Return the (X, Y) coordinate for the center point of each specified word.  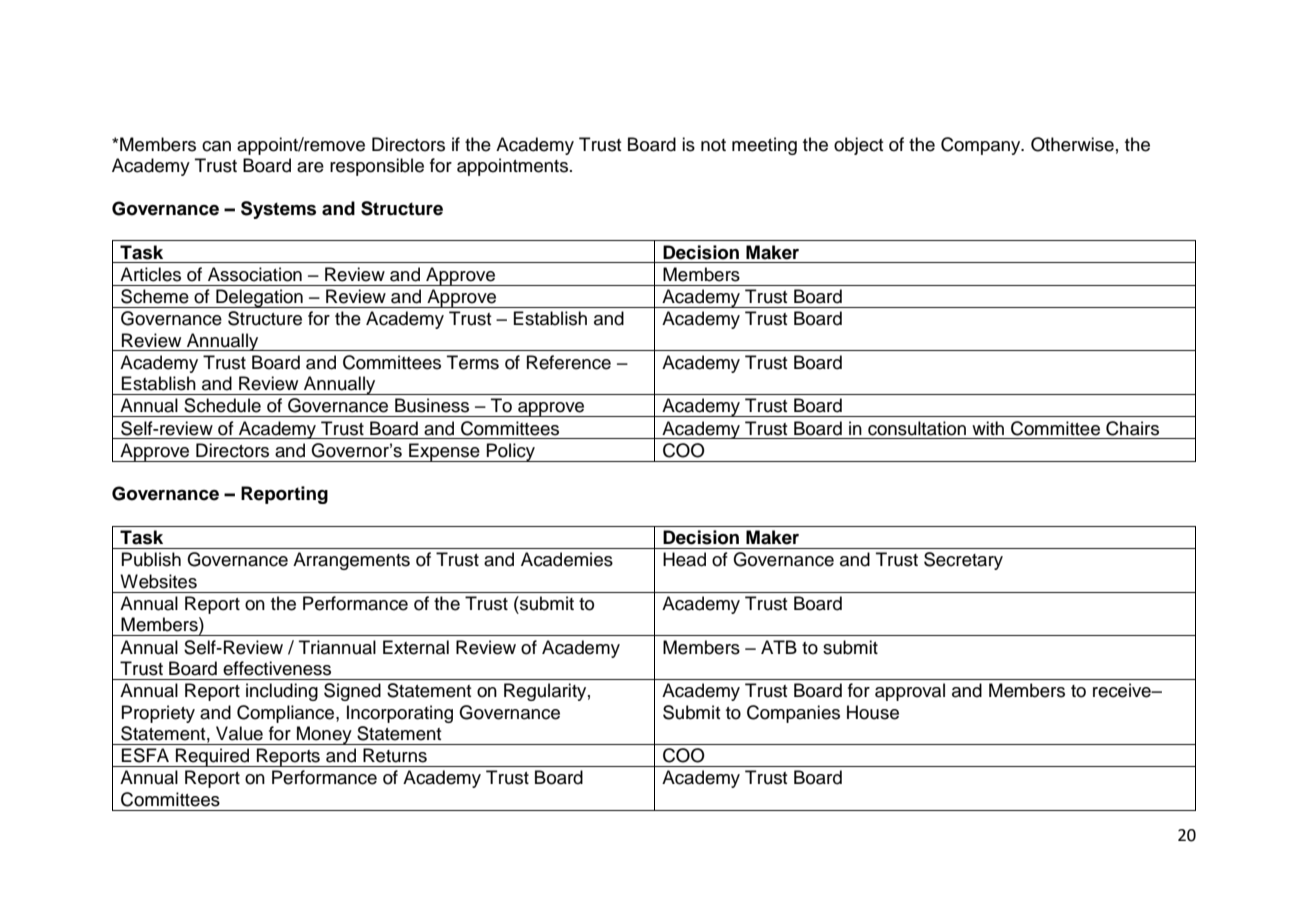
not (713, 145)
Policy (511, 452)
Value (239, 733)
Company (982, 146)
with (988, 428)
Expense (444, 452)
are (310, 167)
